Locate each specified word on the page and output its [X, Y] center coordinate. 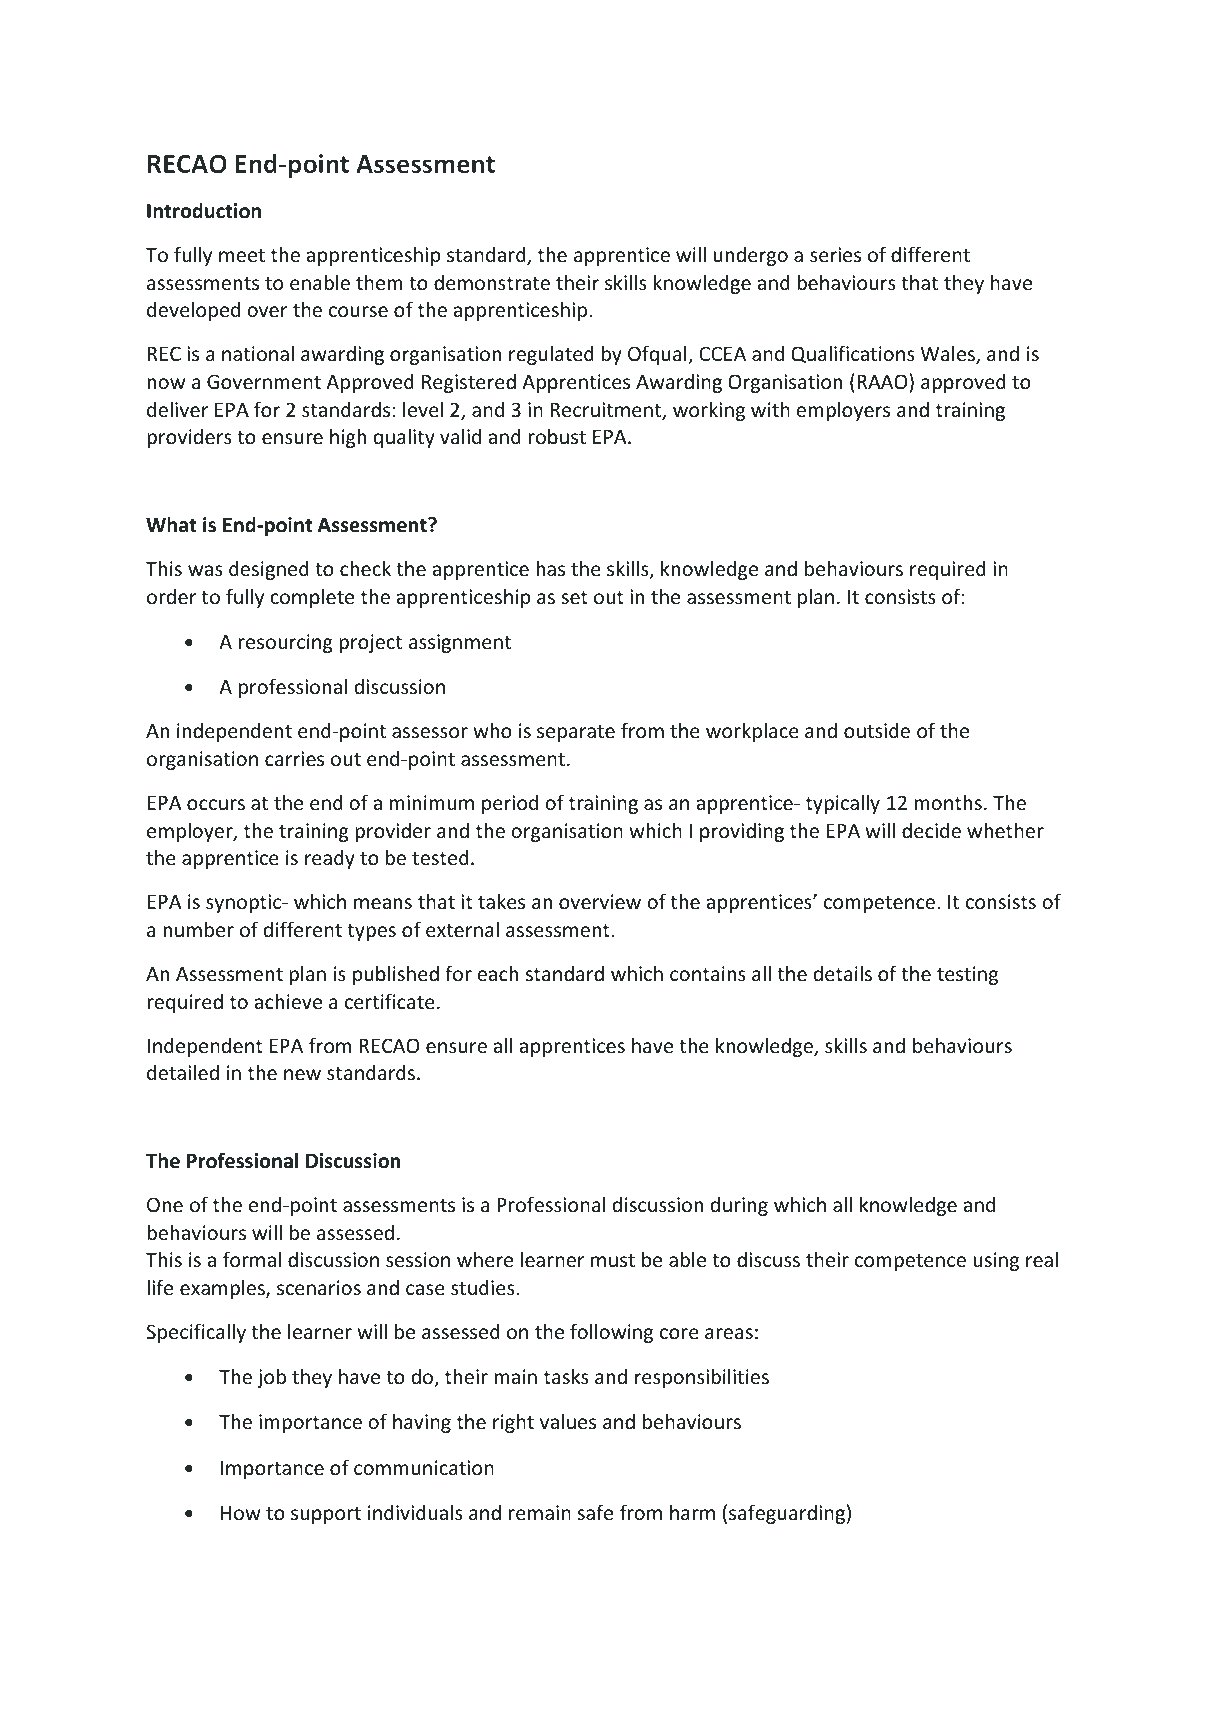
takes [501, 901]
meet [242, 255]
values [568, 1421]
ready [330, 859]
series [835, 254]
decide [931, 830]
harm [692, 1512]
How [241, 1512]
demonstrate [492, 282]
